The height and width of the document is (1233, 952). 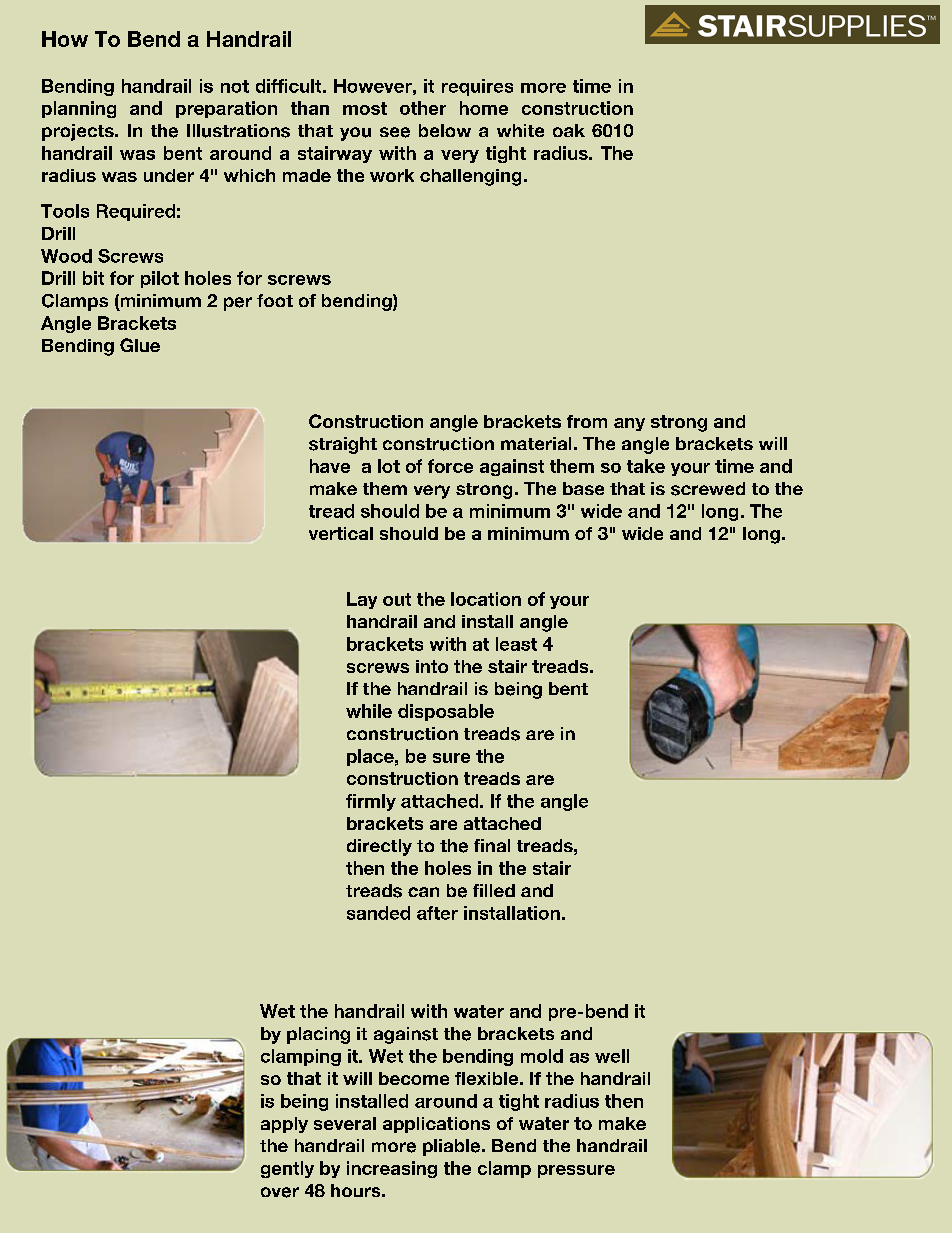 What do you see at coordinates (392, 1169) in the document?
I see `increasing` at bounding box center [392, 1169].
